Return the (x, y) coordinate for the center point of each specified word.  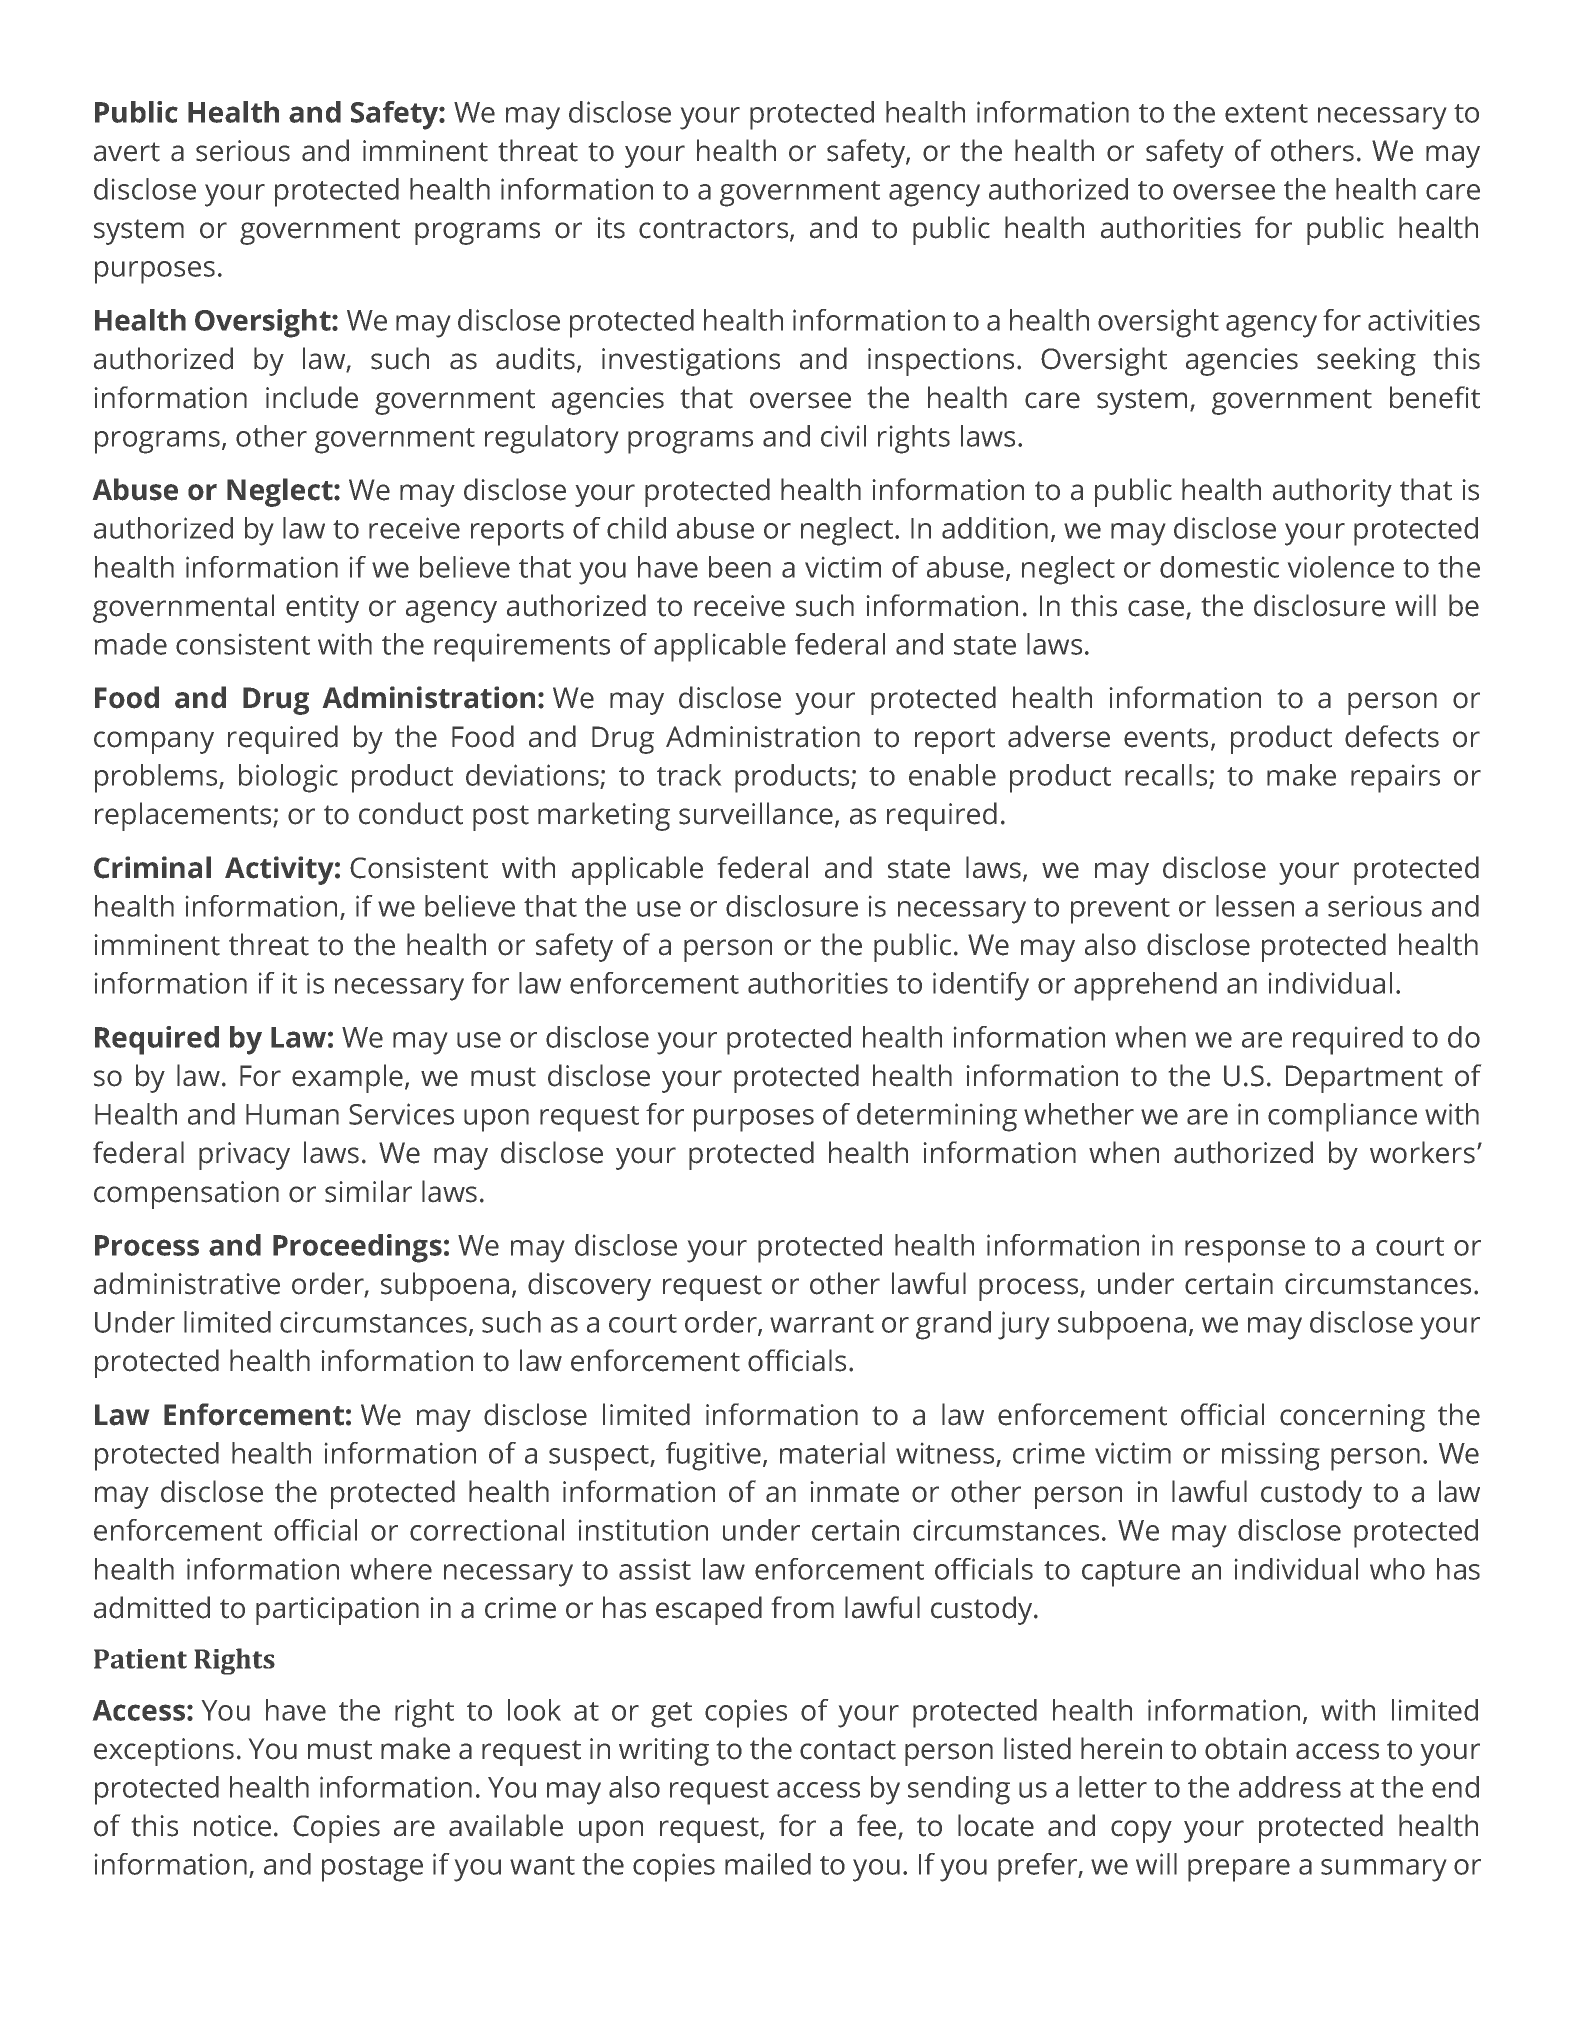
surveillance (756, 813)
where (391, 1569)
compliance (1342, 1117)
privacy (244, 1156)
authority (1332, 492)
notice (232, 1826)
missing (1271, 1456)
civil (843, 436)
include (312, 397)
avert (127, 152)
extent (1266, 113)
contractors (715, 230)
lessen (1255, 906)
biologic (288, 778)
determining (937, 1117)
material (832, 1453)
